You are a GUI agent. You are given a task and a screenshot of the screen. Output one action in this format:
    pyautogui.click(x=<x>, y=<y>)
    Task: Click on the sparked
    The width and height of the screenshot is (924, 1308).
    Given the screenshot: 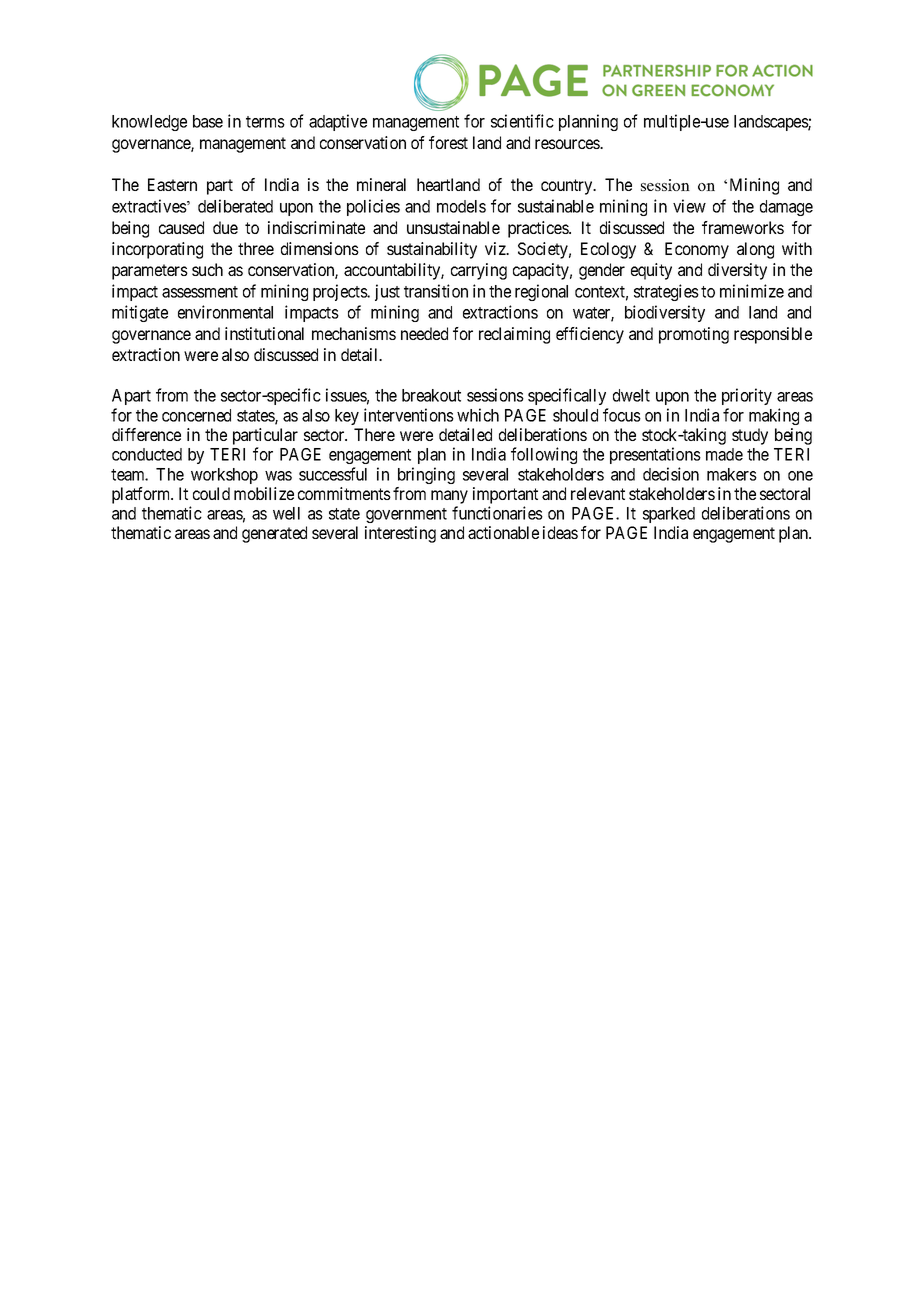 What is the action you would take?
    pyautogui.click(x=669, y=515)
